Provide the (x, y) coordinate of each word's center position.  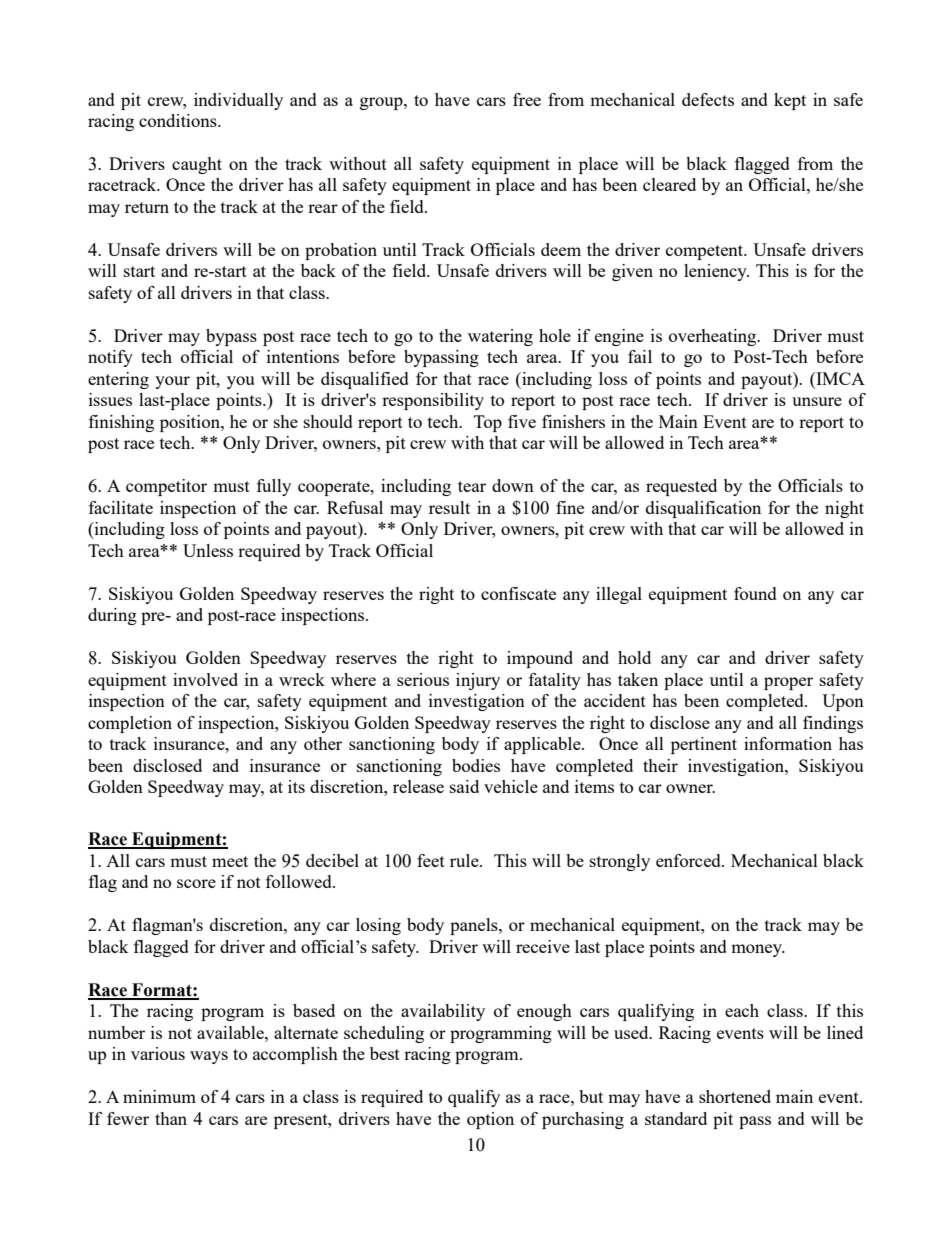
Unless (208, 550)
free (527, 99)
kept (790, 101)
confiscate (518, 593)
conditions (179, 120)
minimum (159, 1096)
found (755, 593)
